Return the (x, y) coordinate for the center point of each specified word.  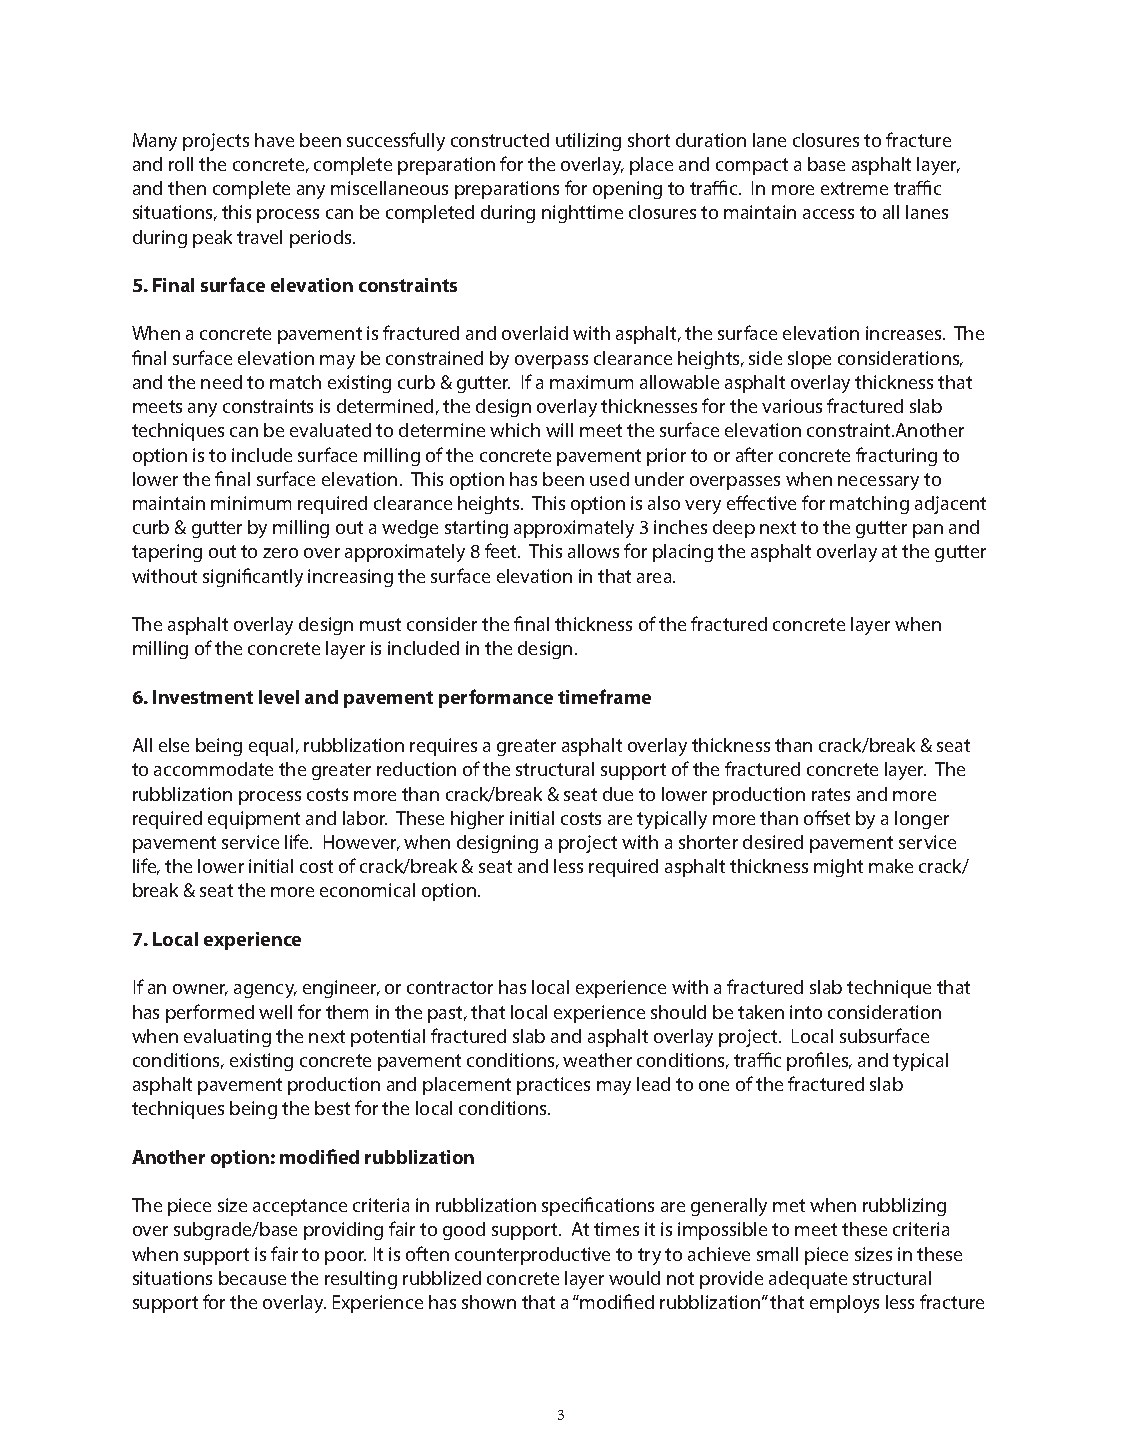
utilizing (588, 142)
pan (928, 531)
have (274, 140)
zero (280, 553)
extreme (854, 188)
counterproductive (532, 1256)
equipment (254, 820)
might (838, 868)
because (252, 1278)
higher (477, 820)
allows (593, 551)
